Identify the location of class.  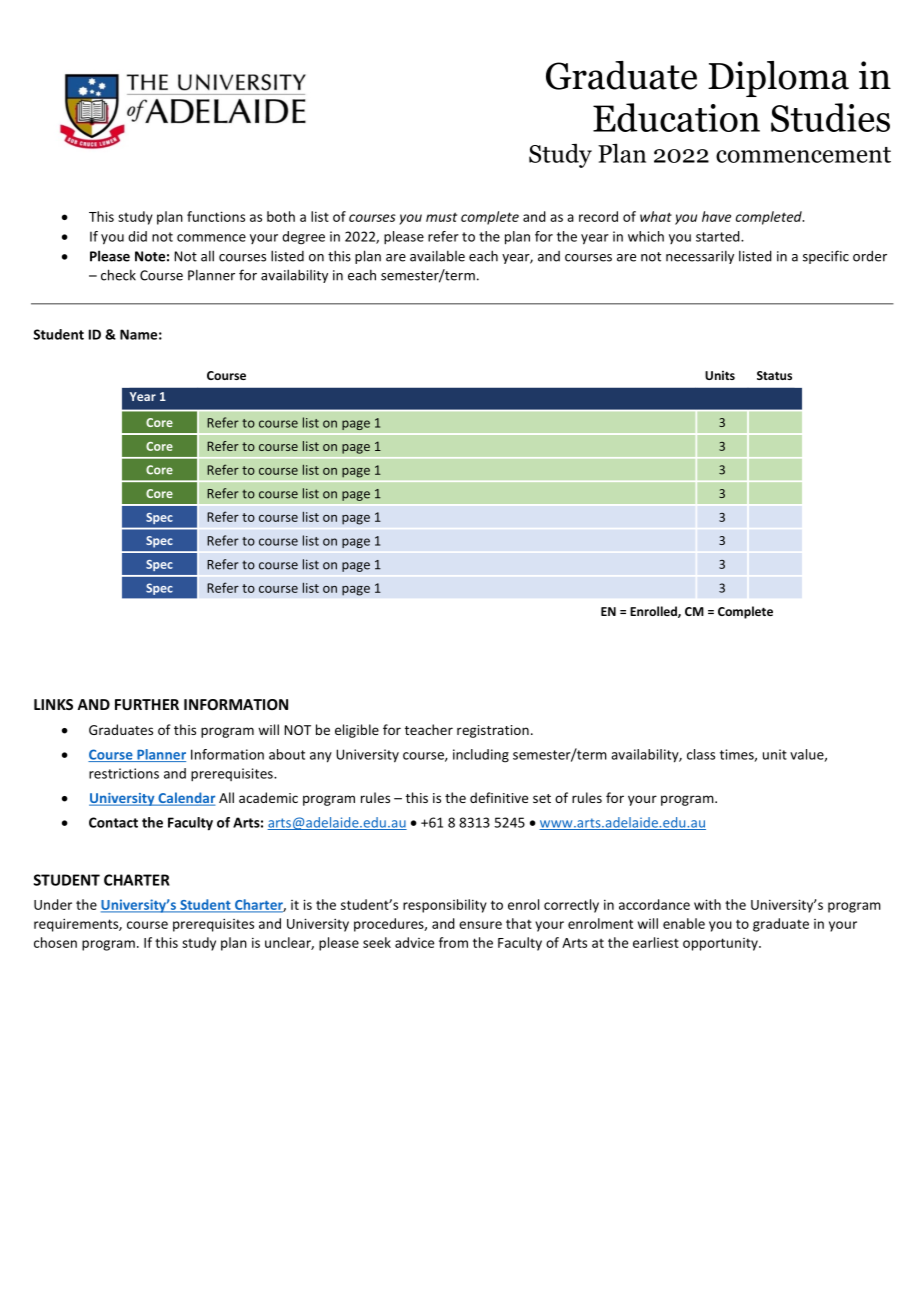
(701, 754).
